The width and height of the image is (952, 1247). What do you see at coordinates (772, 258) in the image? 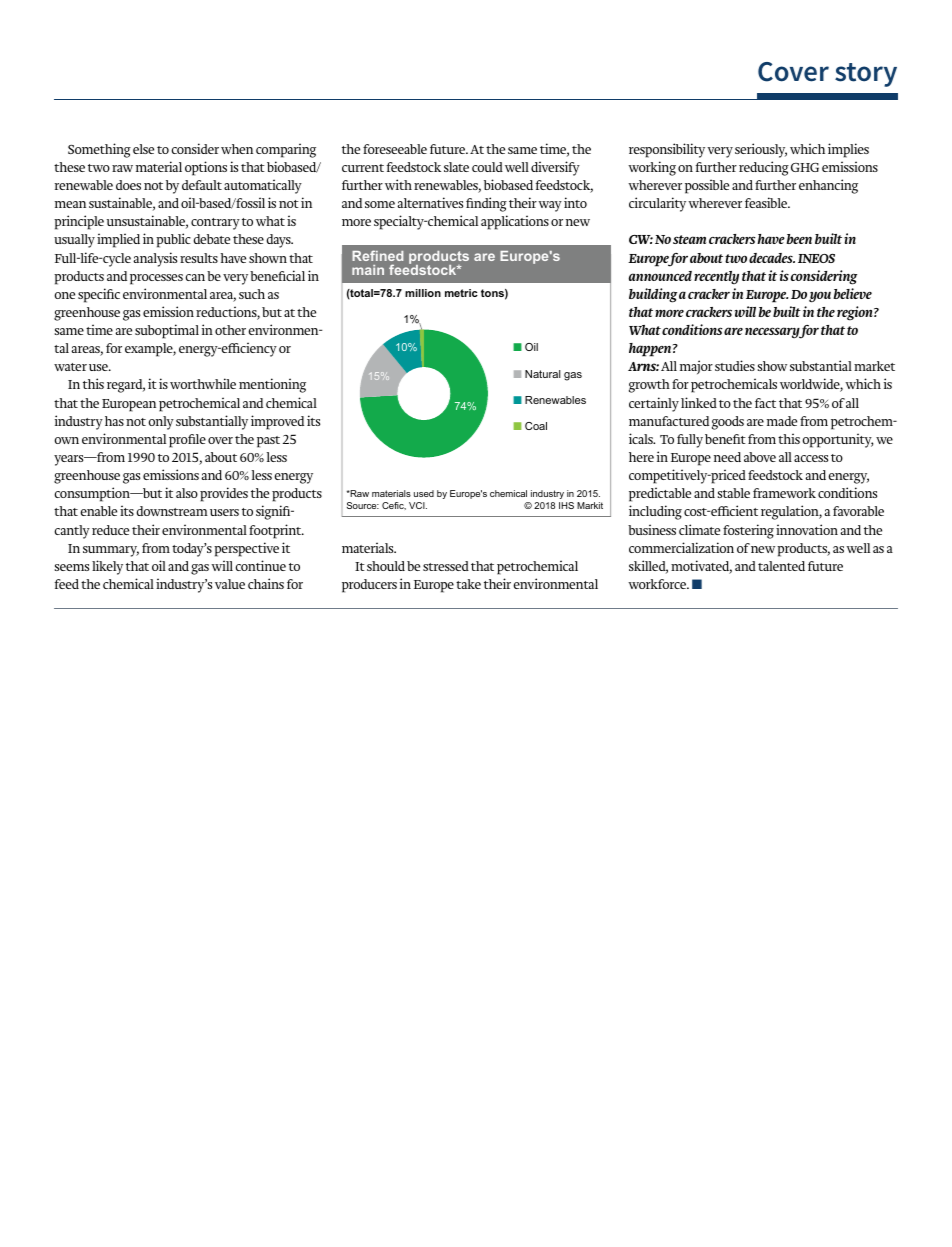
I see `decades` at bounding box center [772, 258].
